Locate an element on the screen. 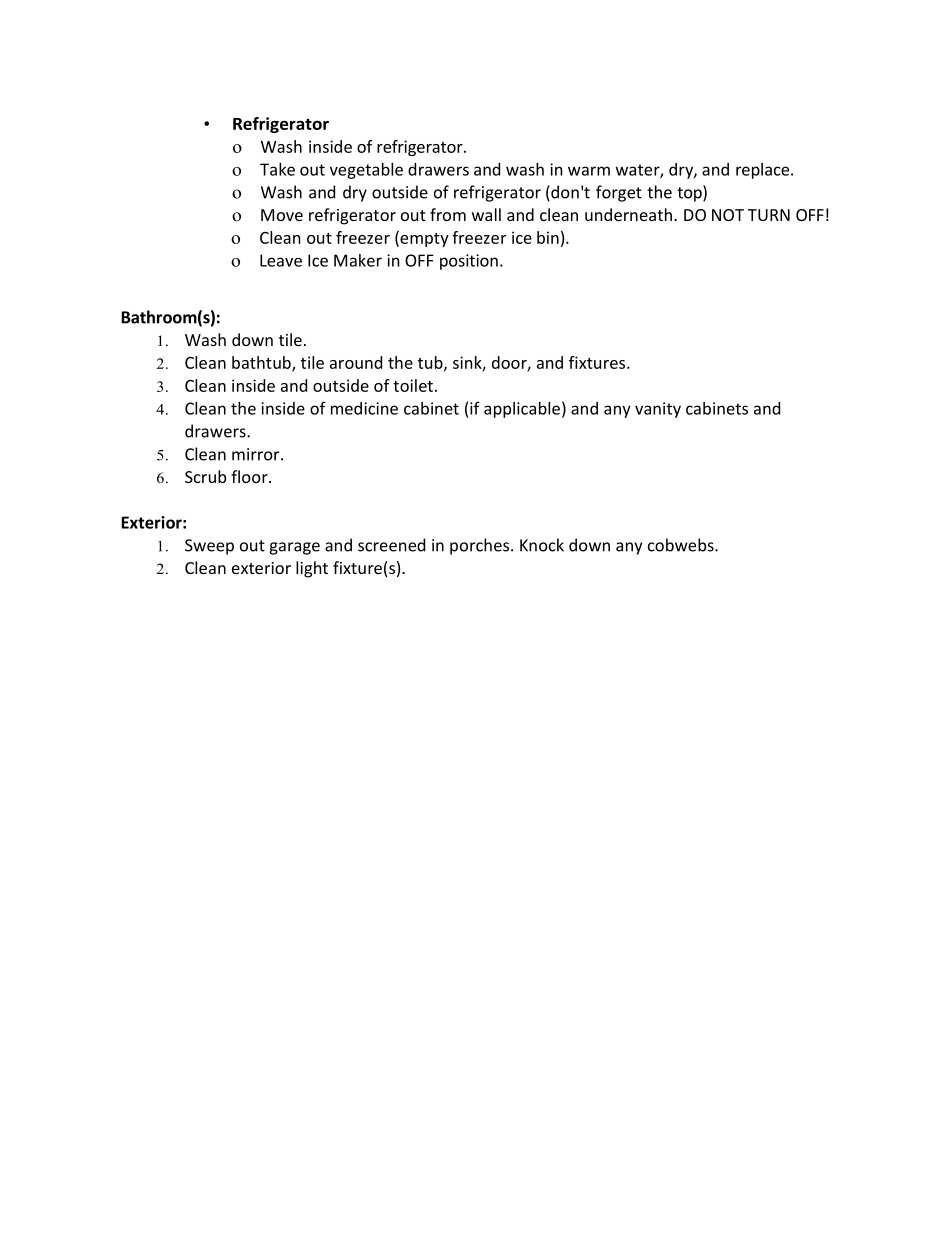 The width and height of the screenshot is (952, 1233). porches is located at coordinates (481, 546).
